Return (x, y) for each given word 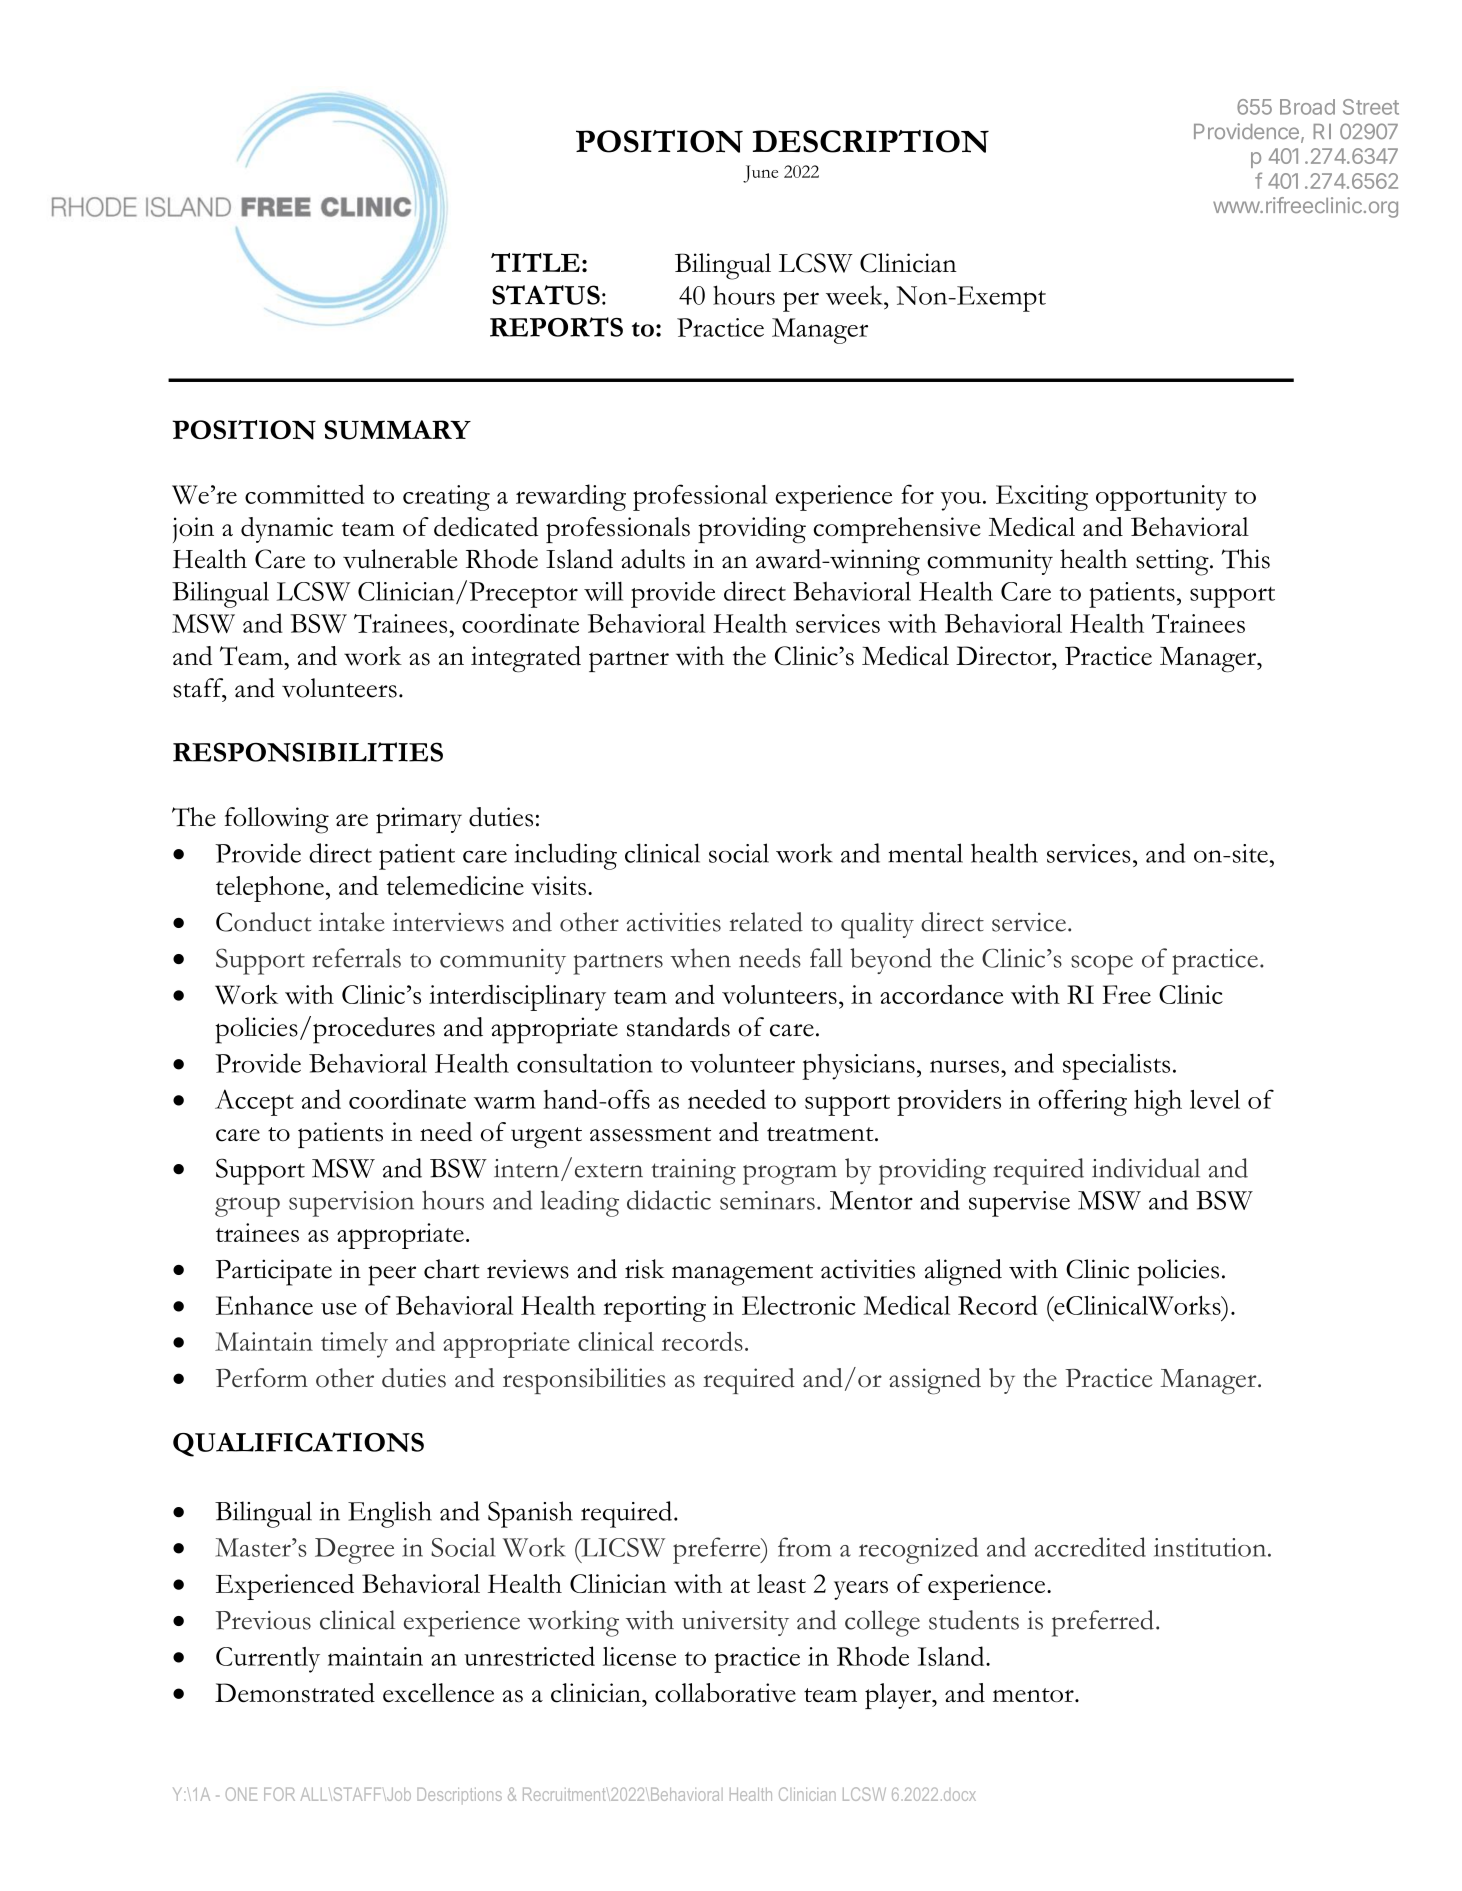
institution (1211, 1547)
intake (352, 922)
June (760, 174)
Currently (268, 1660)
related (766, 922)
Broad (1307, 107)
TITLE (535, 262)
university (735, 1623)
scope (1102, 965)
